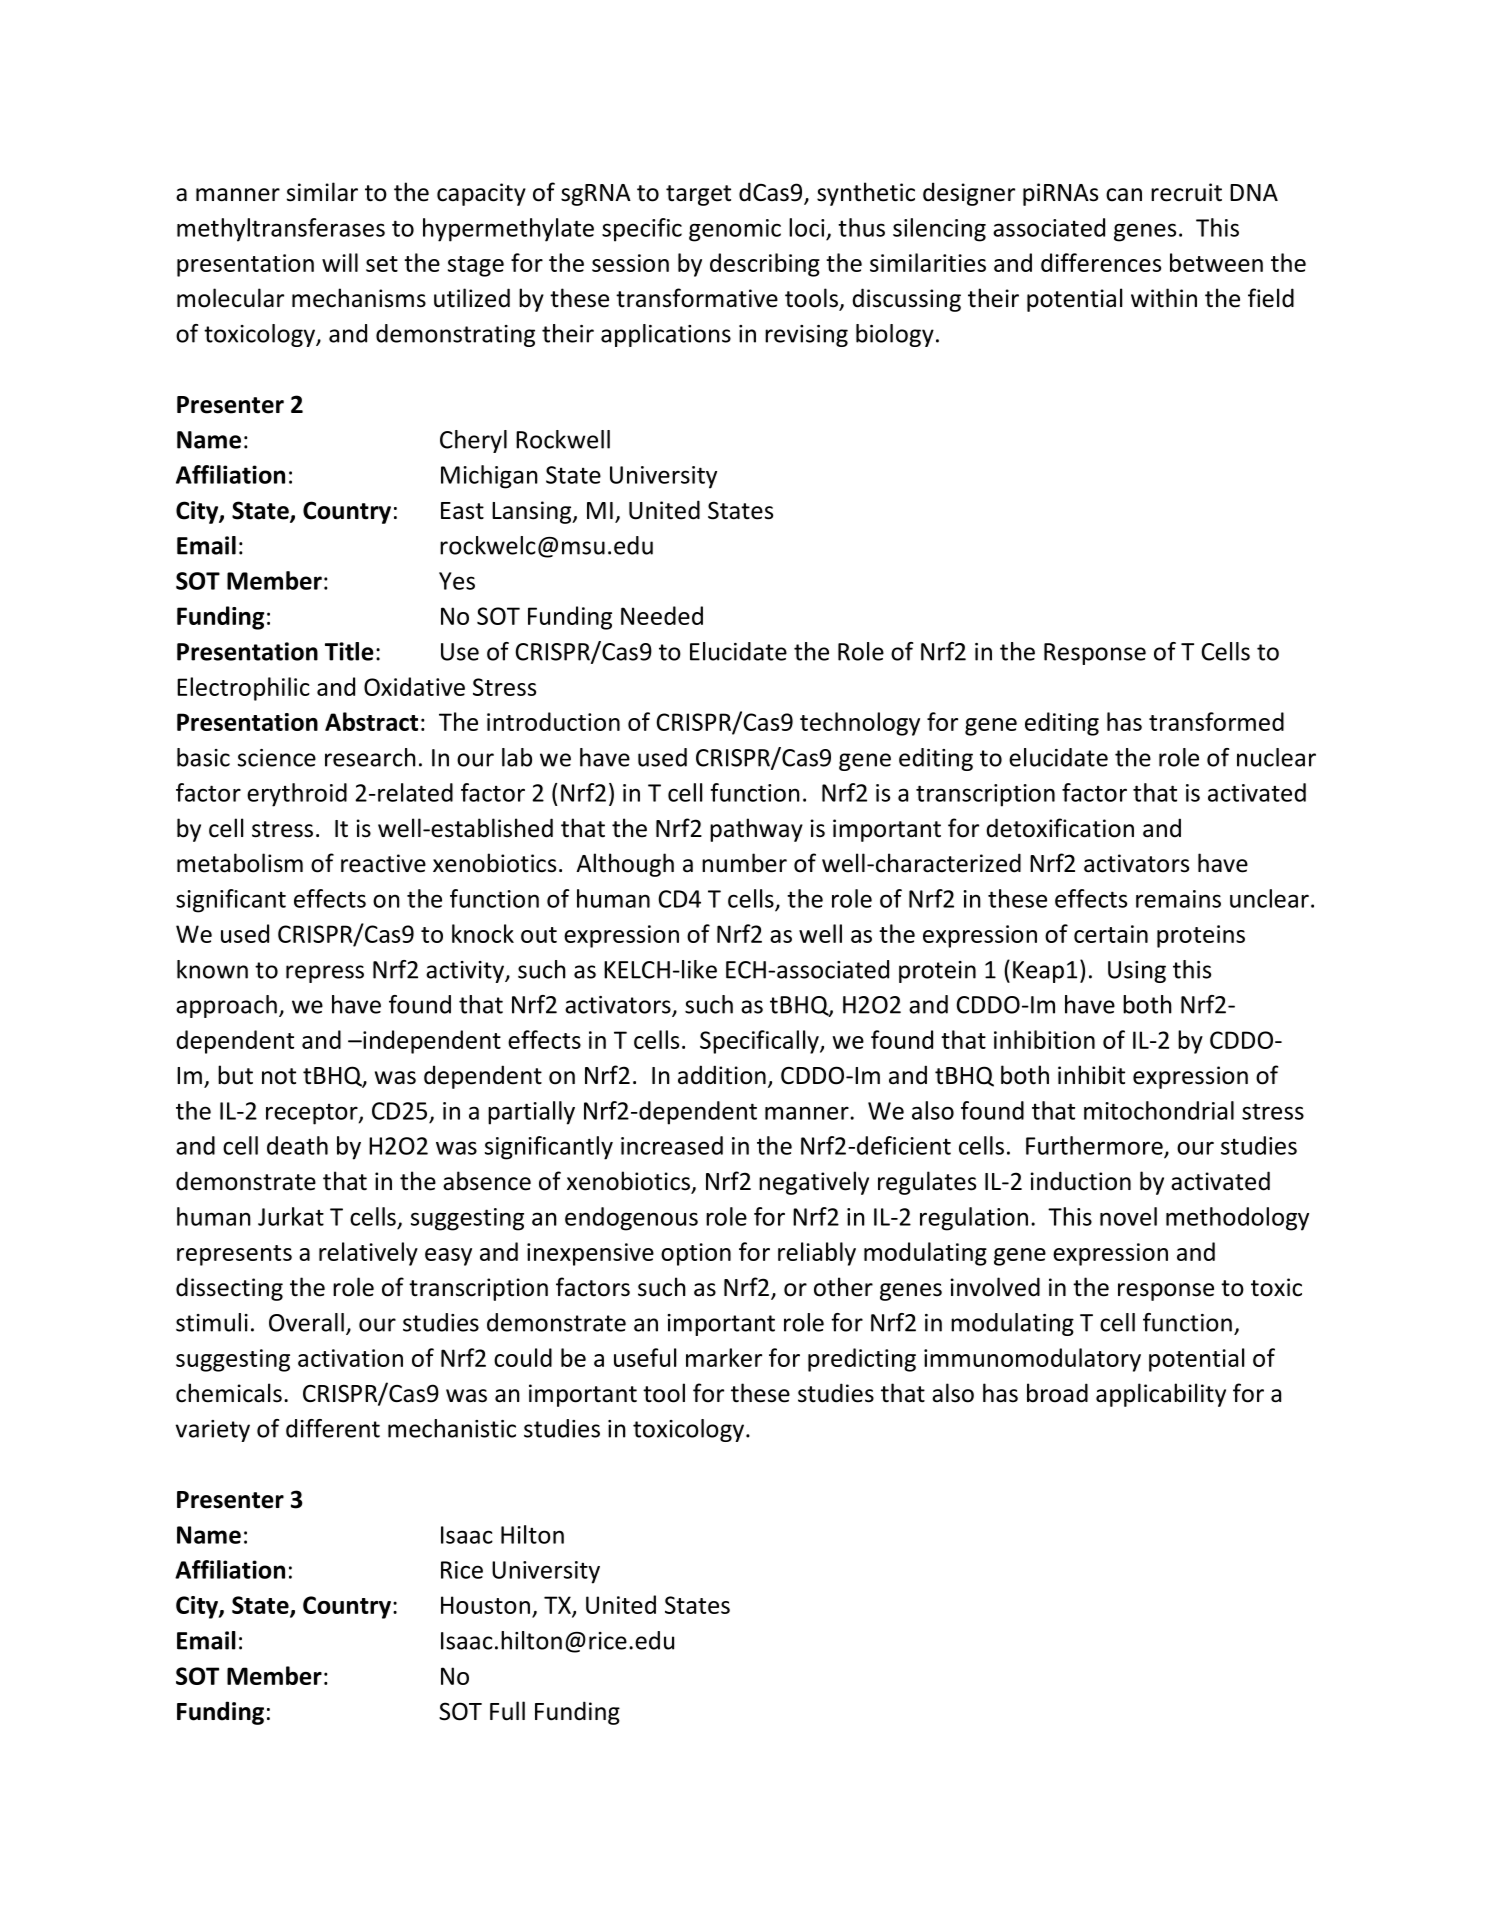 Image resolution: width=1492 pixels, height=1931 pixels. I want to click on Full, so click(507, 1711).
